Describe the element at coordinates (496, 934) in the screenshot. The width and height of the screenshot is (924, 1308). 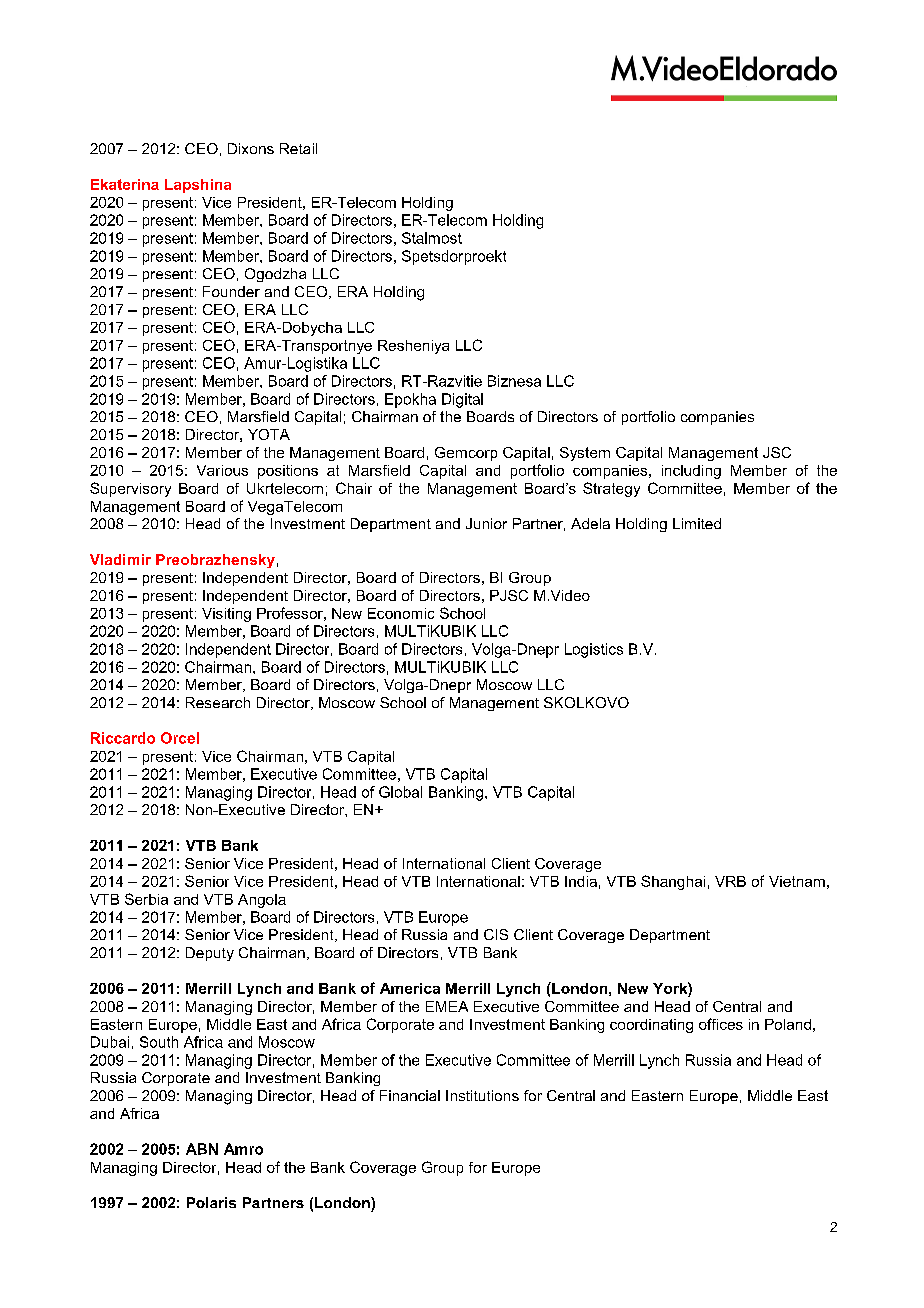
I see `CIS` at that location.
